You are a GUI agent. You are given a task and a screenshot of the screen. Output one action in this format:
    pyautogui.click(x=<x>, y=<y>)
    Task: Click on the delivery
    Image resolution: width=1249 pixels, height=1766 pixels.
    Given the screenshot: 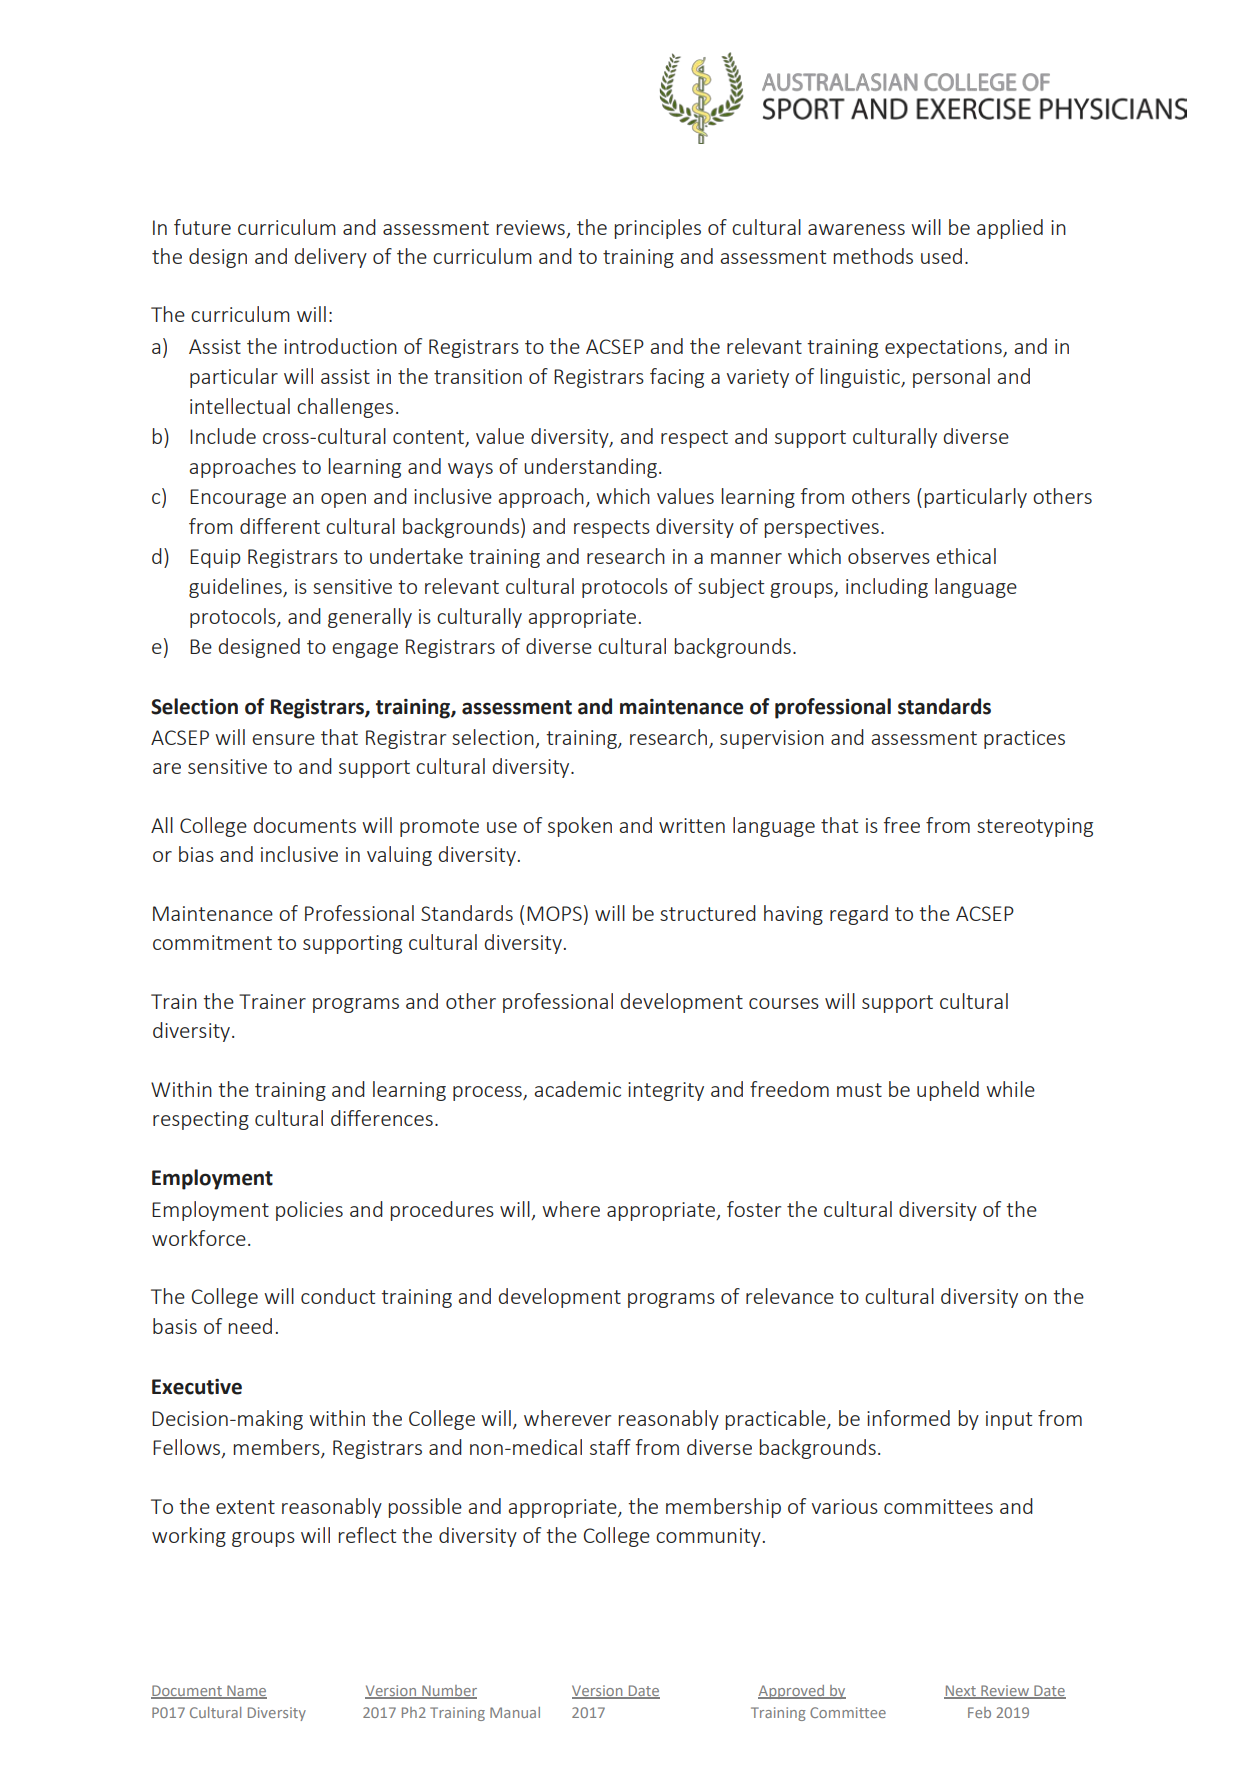 What is the action you would take?
    pyautogui.click(x=330, y=258)
